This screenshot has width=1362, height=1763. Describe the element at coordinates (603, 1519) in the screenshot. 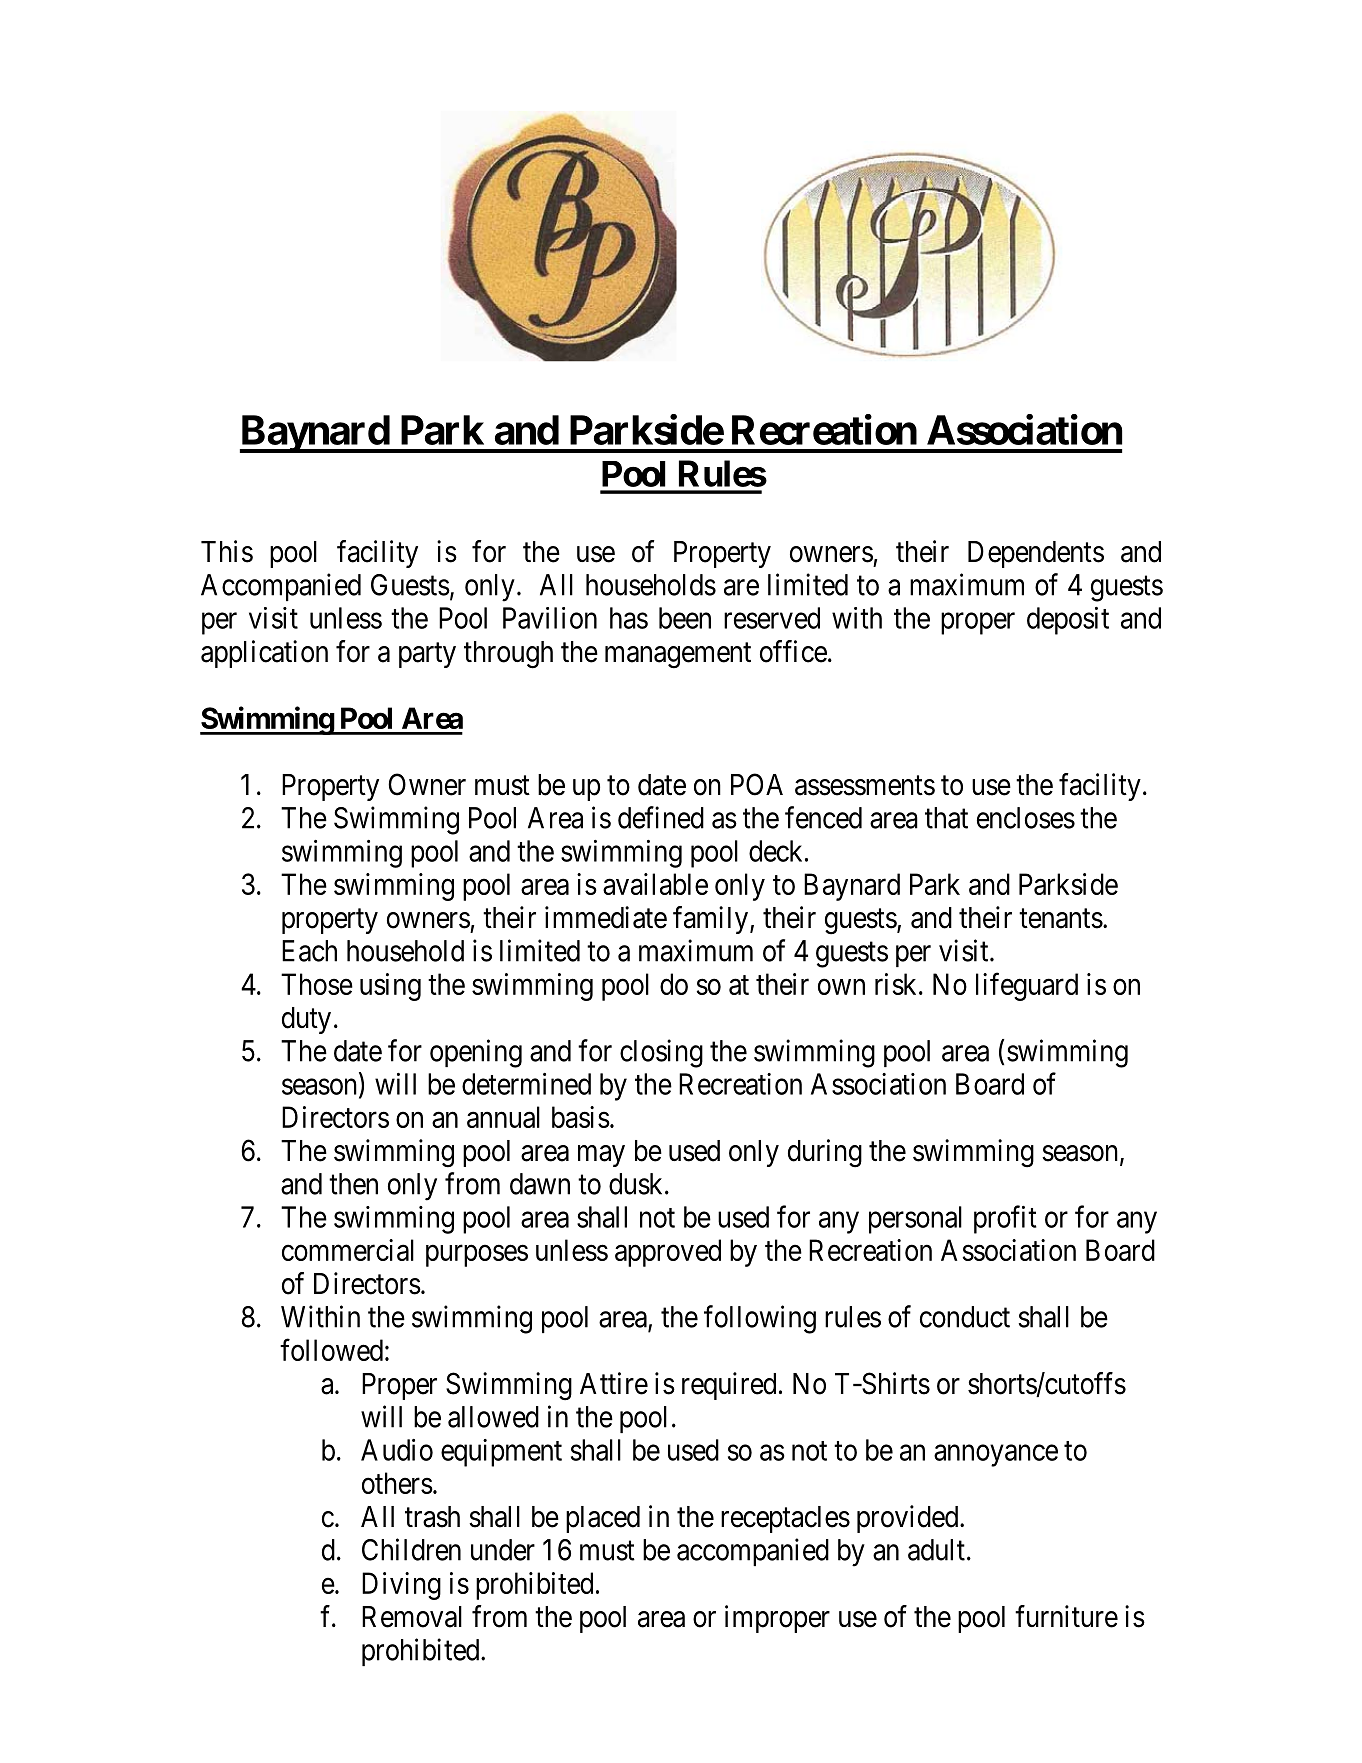

I see `placed` at that location.
